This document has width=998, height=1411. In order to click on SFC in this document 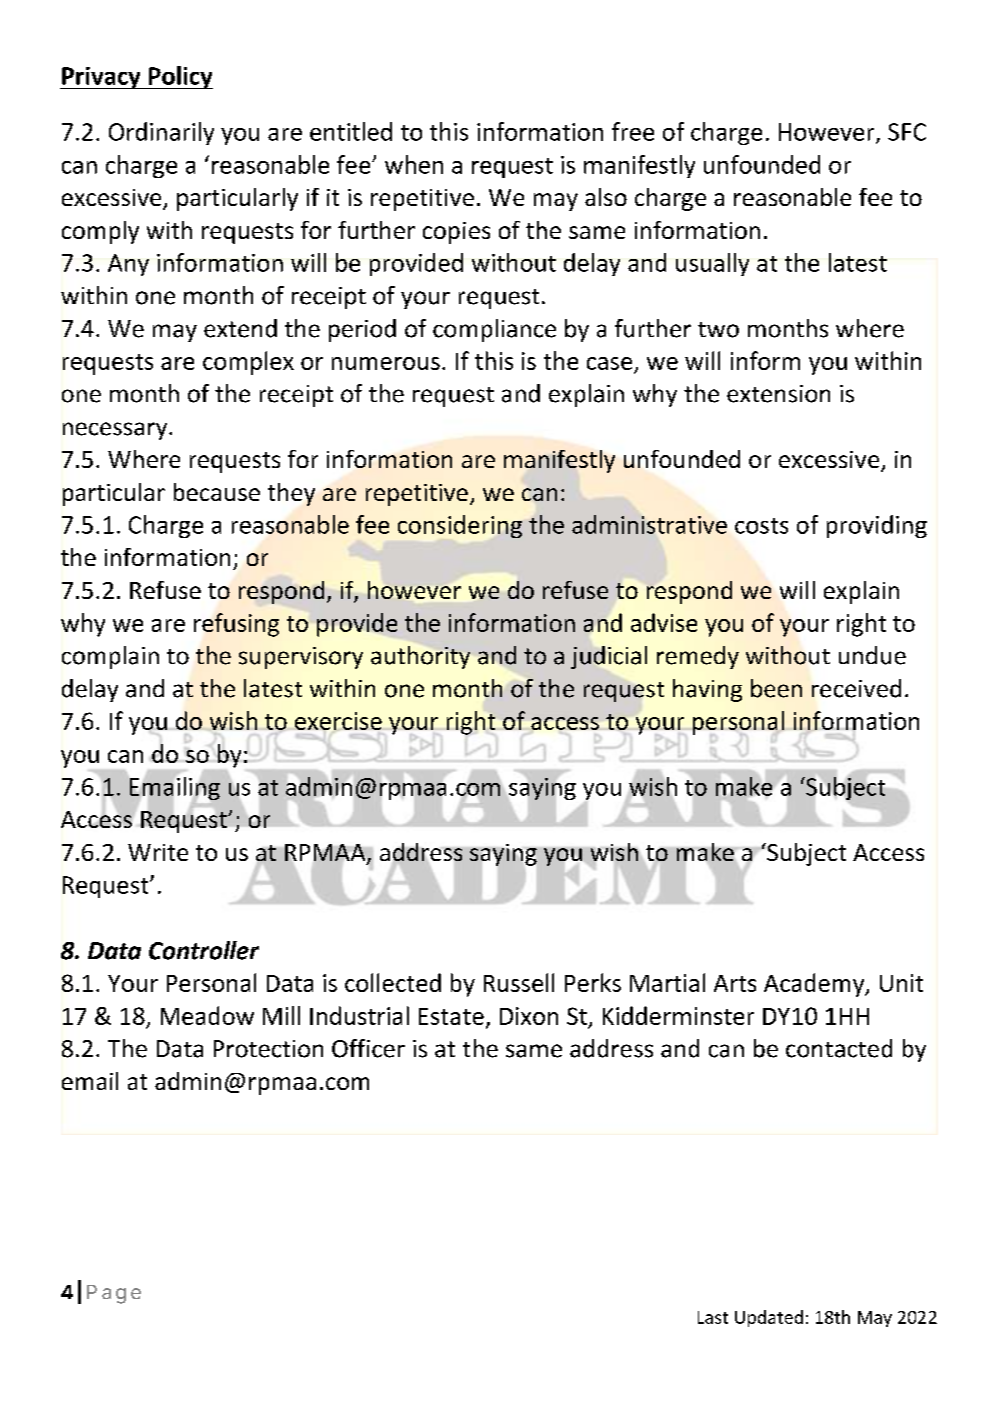, I will do `click(907, 132)`.
